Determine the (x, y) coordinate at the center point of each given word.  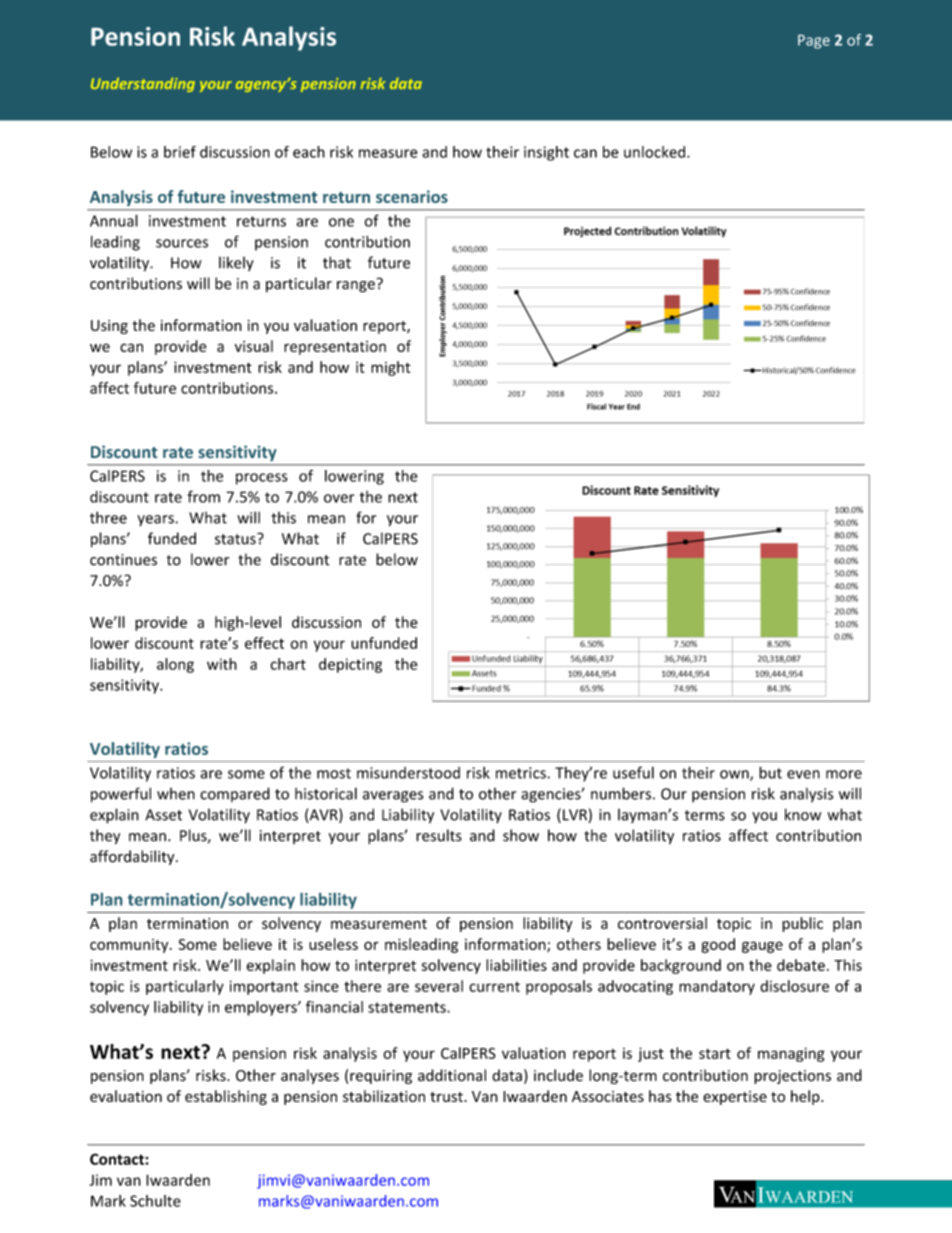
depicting (350, 665)
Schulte (155, 1201)
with (222, 664)
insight (546, 153)
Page (814, 42)
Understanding (143, 85)
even (803, 774)
